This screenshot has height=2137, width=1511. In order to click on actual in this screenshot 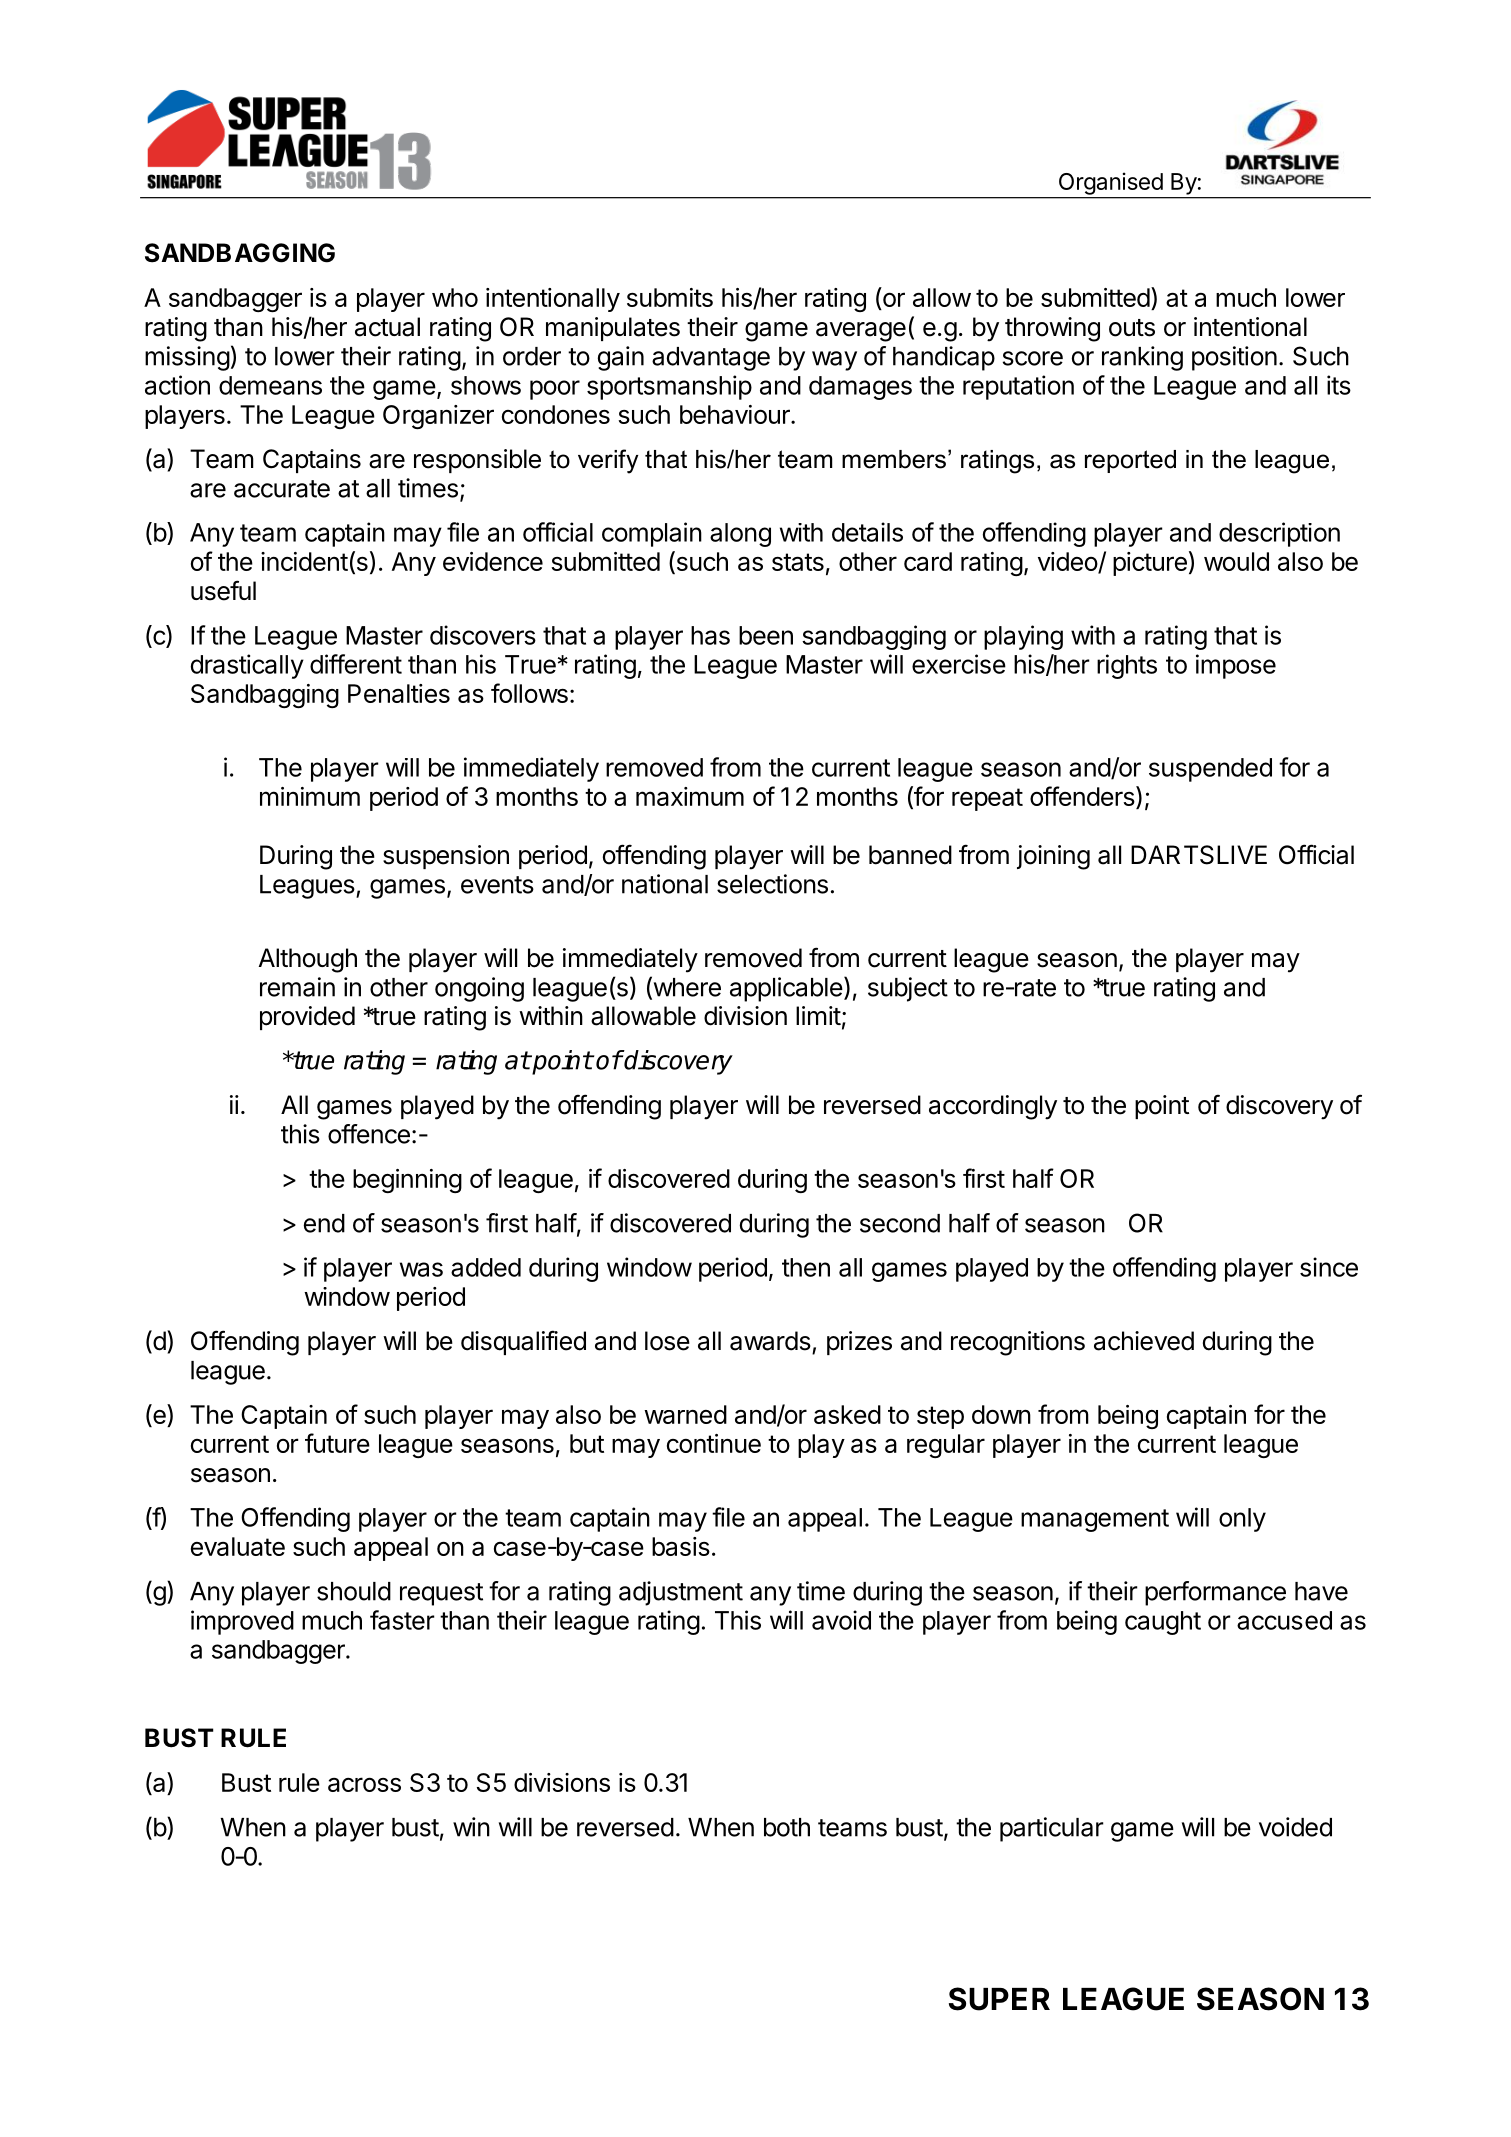, I will do `click(387, 327)`.
